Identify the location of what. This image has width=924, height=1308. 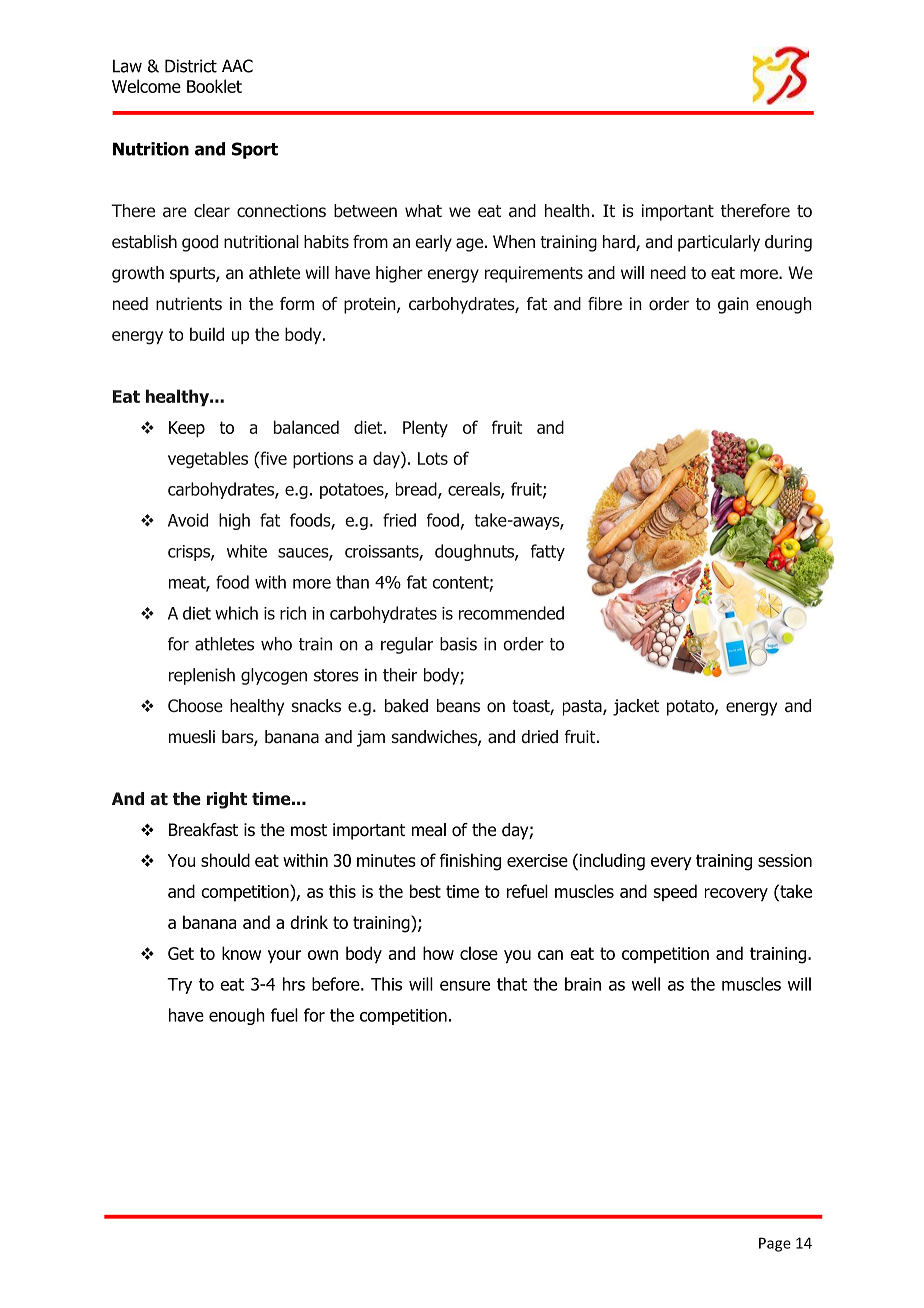
(423, 211).
